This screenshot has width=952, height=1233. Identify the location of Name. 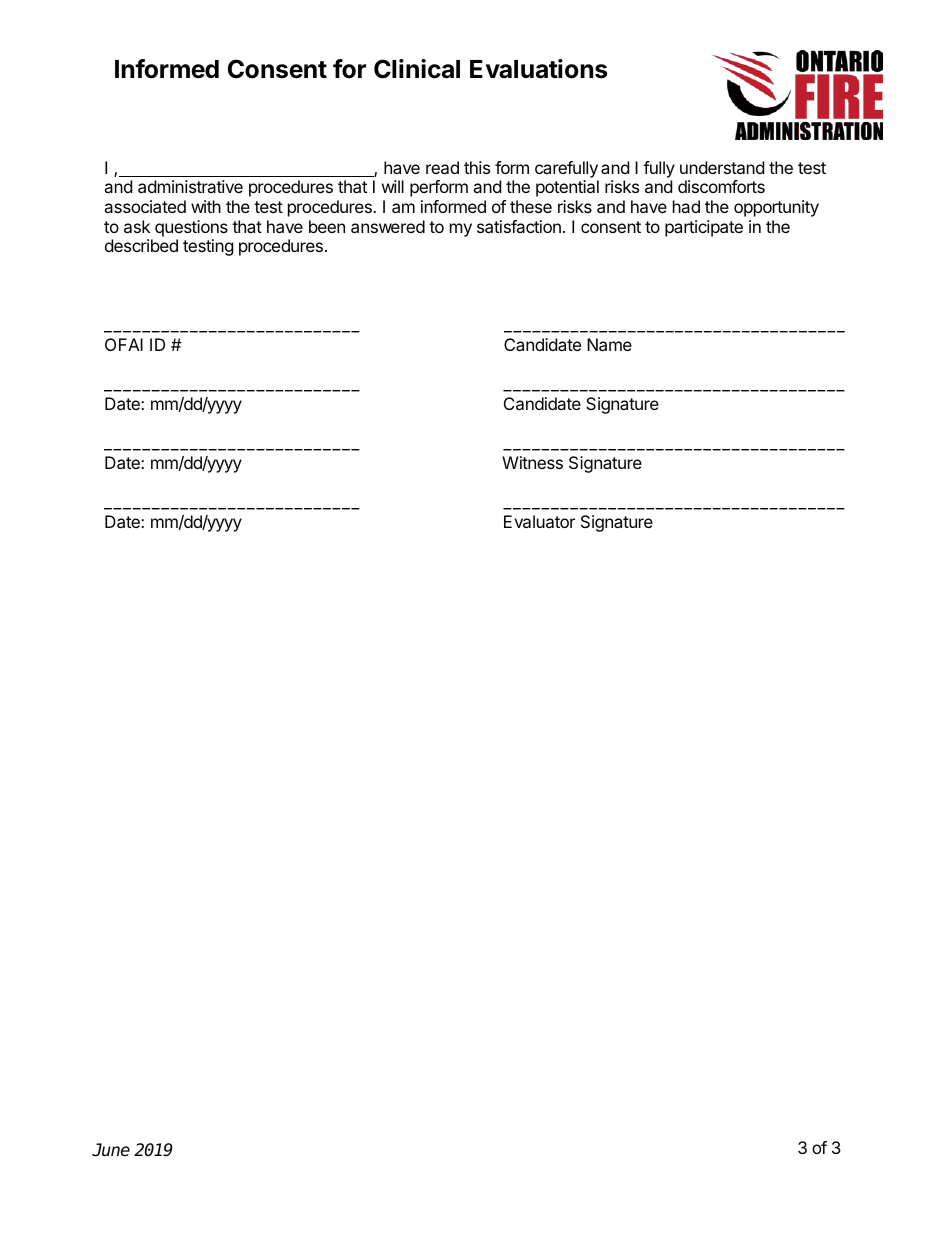
(609, 344).
